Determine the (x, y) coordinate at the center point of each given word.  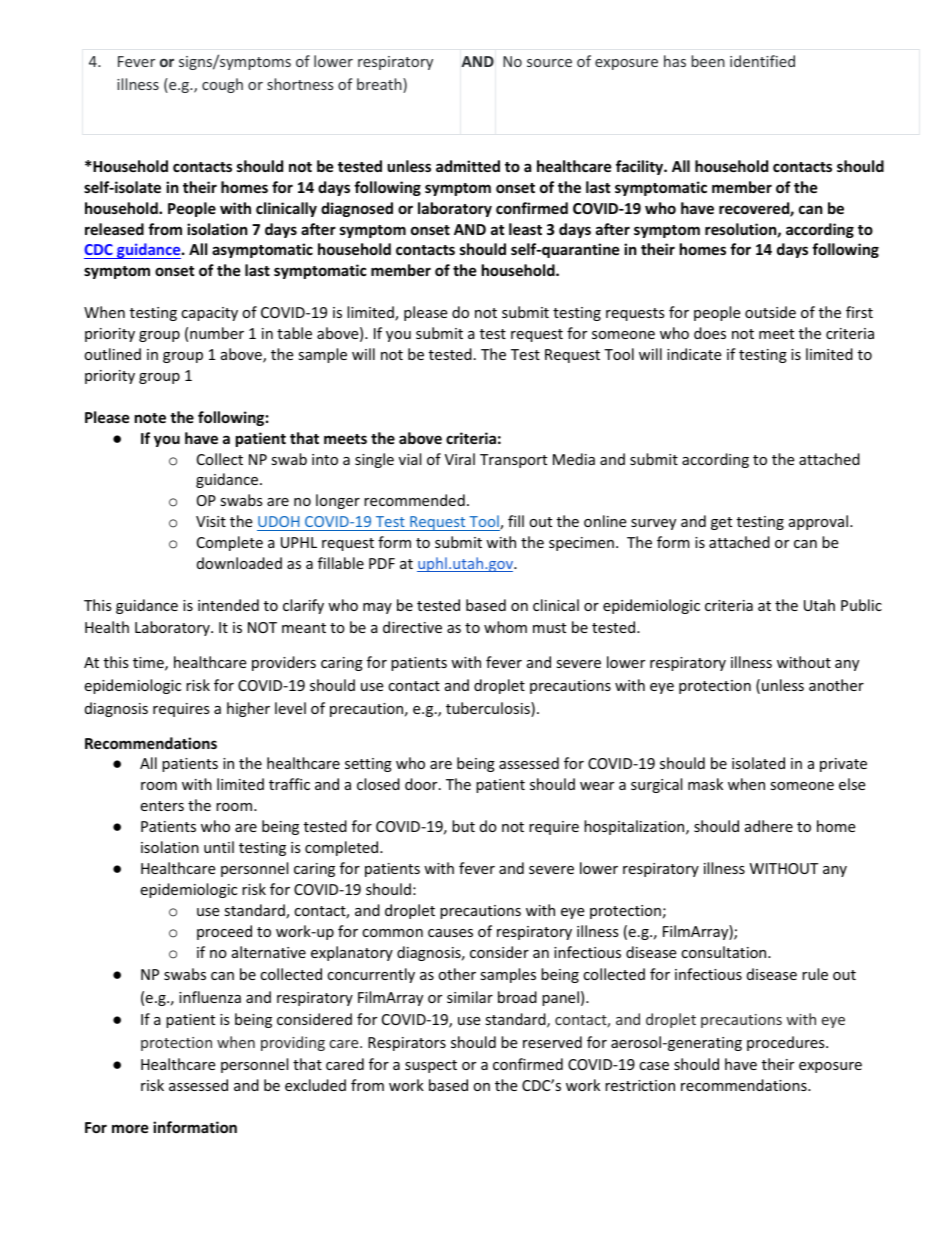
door (422, 784)
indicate (694, 354)
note (150, 418)
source (549, 63)
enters (162, 806)
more (130, 1128)
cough (222, 85)
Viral (460, 459)
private (843, 765)
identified (762, 61)
